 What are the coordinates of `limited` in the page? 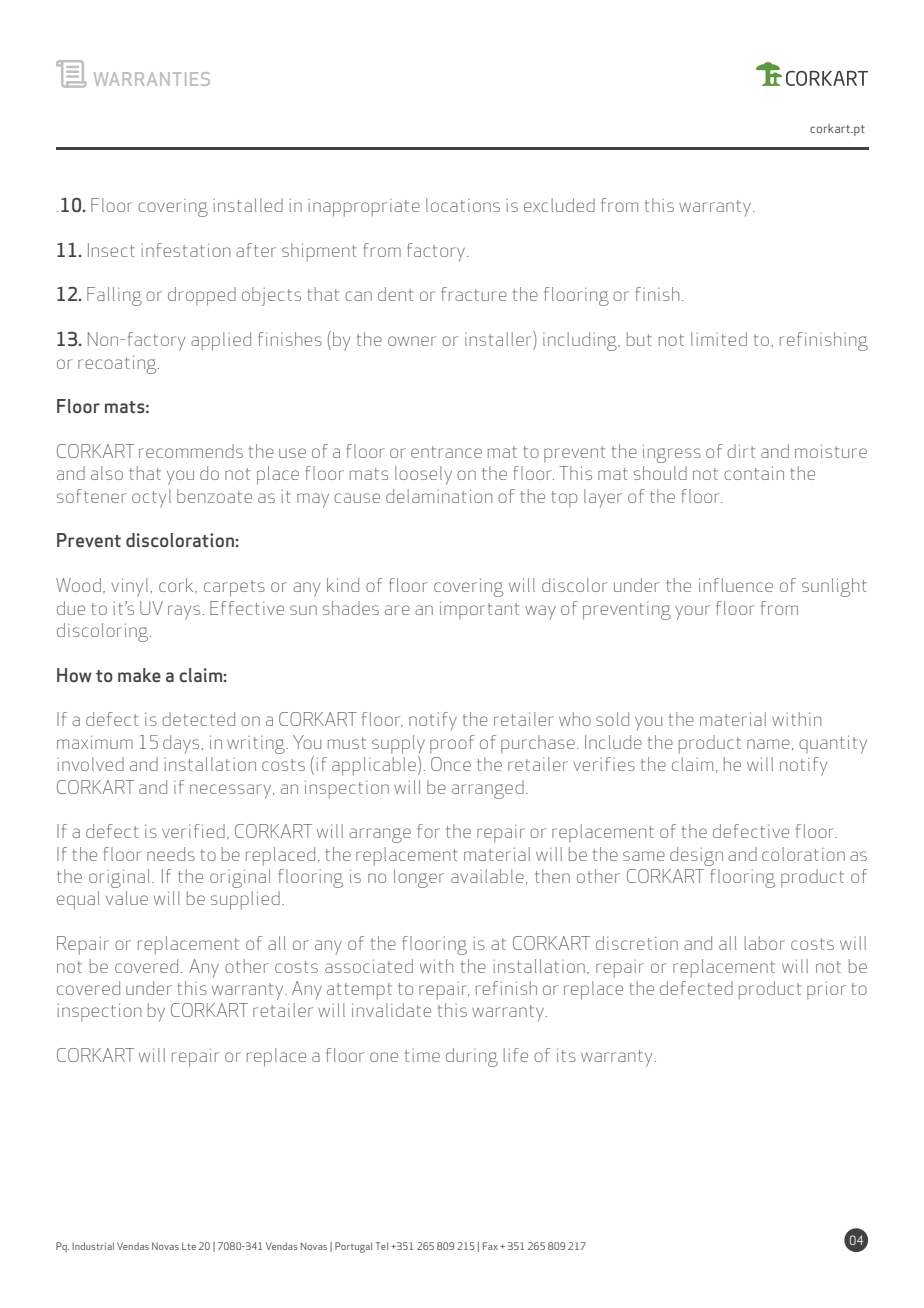 It's located at (719, 339).
